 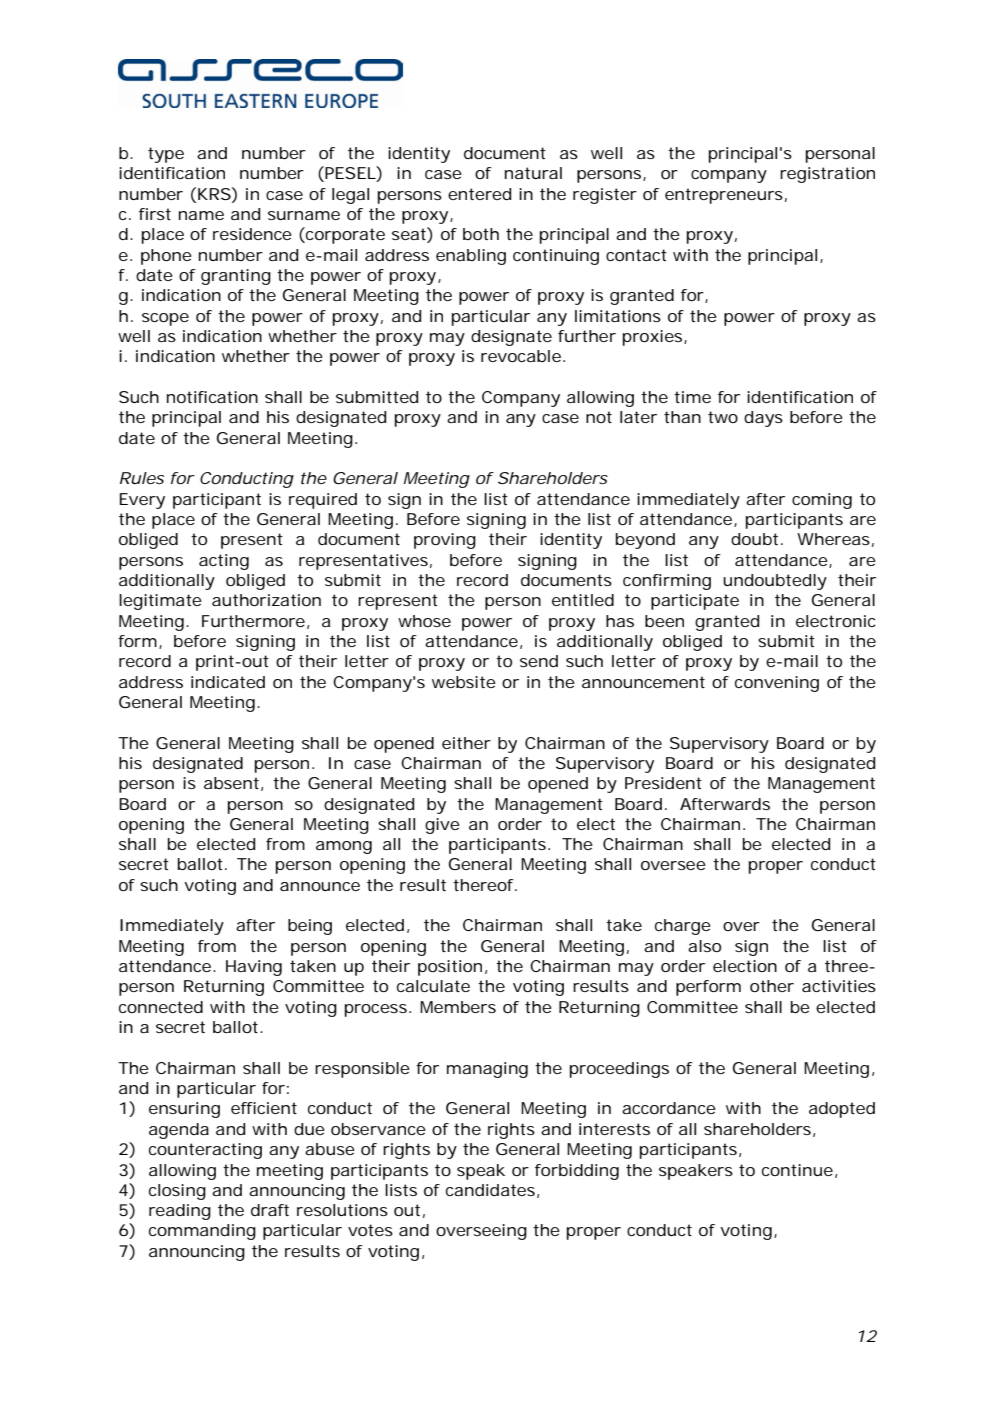 What do you see at coordinates (270, 1210) in the image?
I see `draft` at bounding box center [270, 1210].
